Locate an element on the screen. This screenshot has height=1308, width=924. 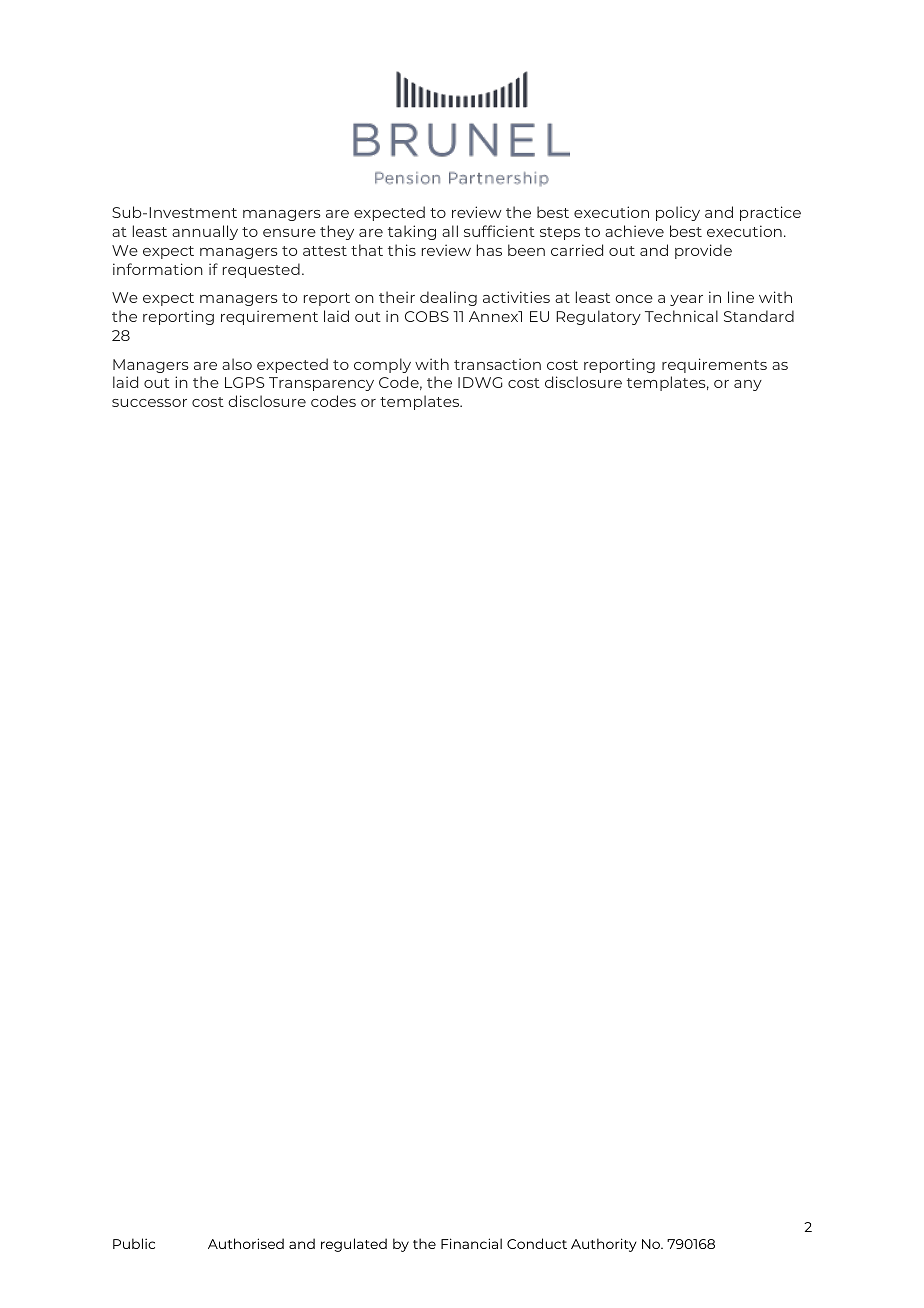
Technical is located at coordinates (681, 316).
